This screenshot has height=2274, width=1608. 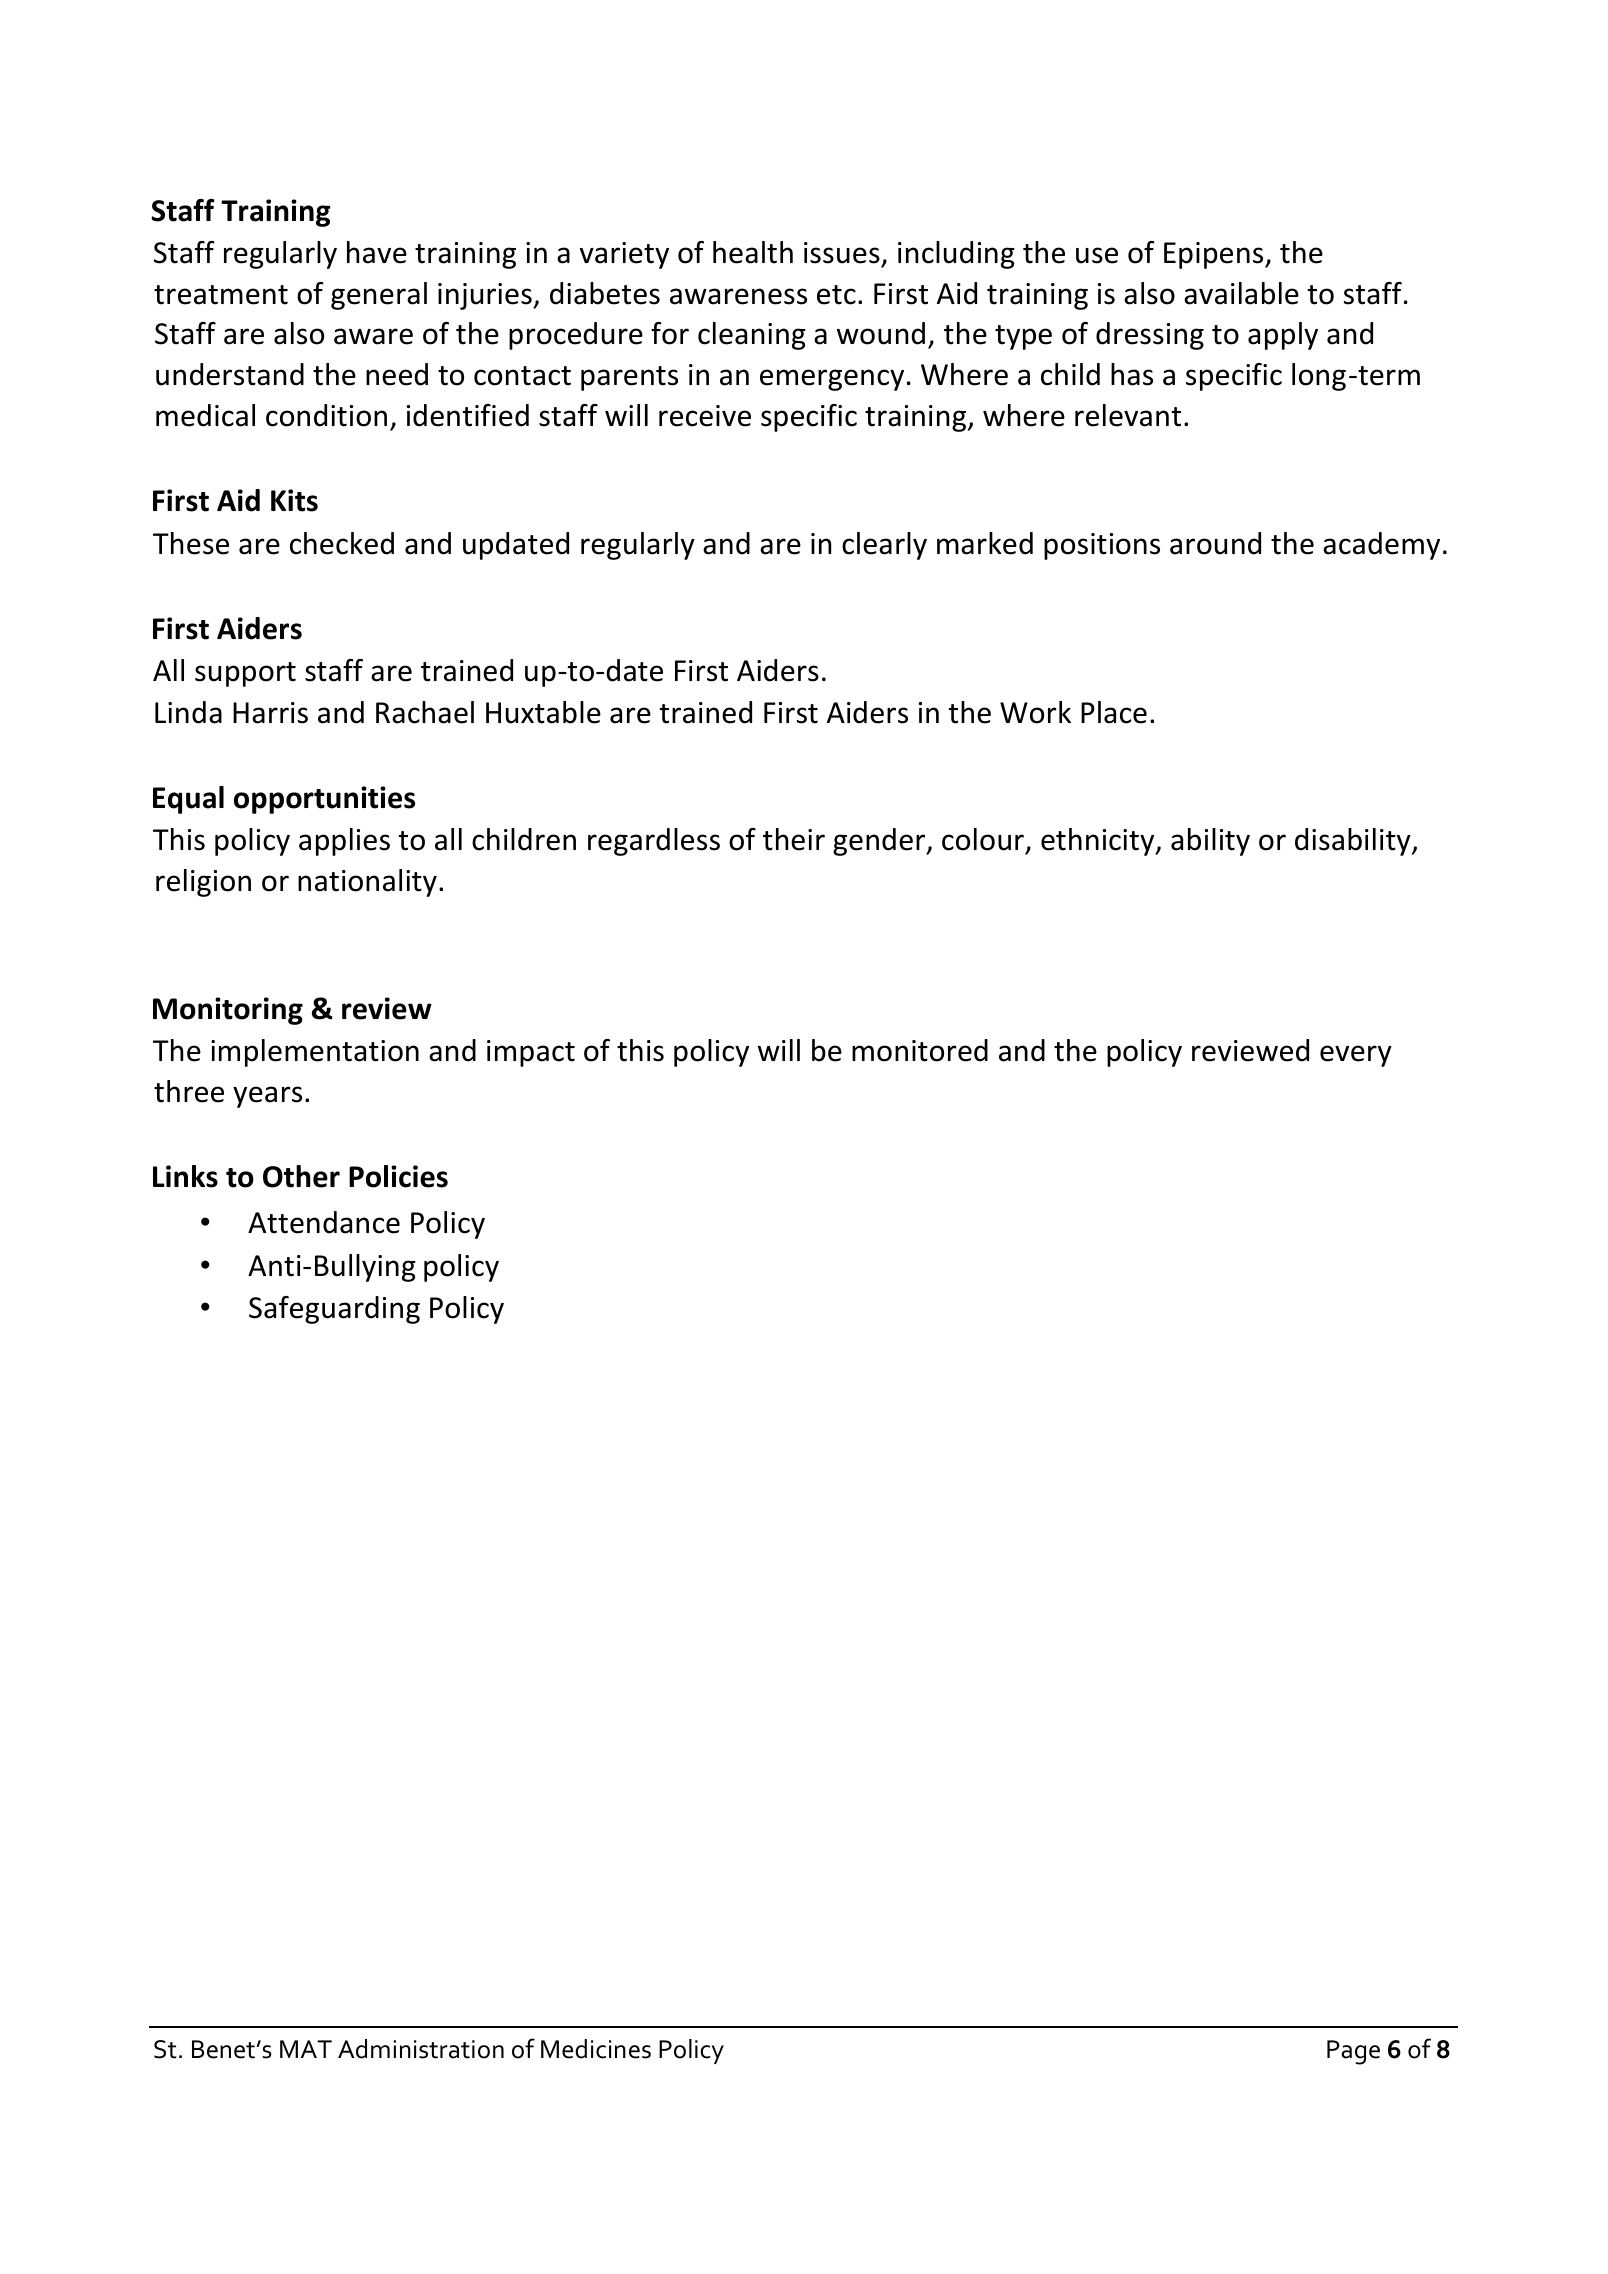 What do you see at coordinates (596, 2049) in the screenshot?
I see `Medicines` at bounding box center [596, 2049].
